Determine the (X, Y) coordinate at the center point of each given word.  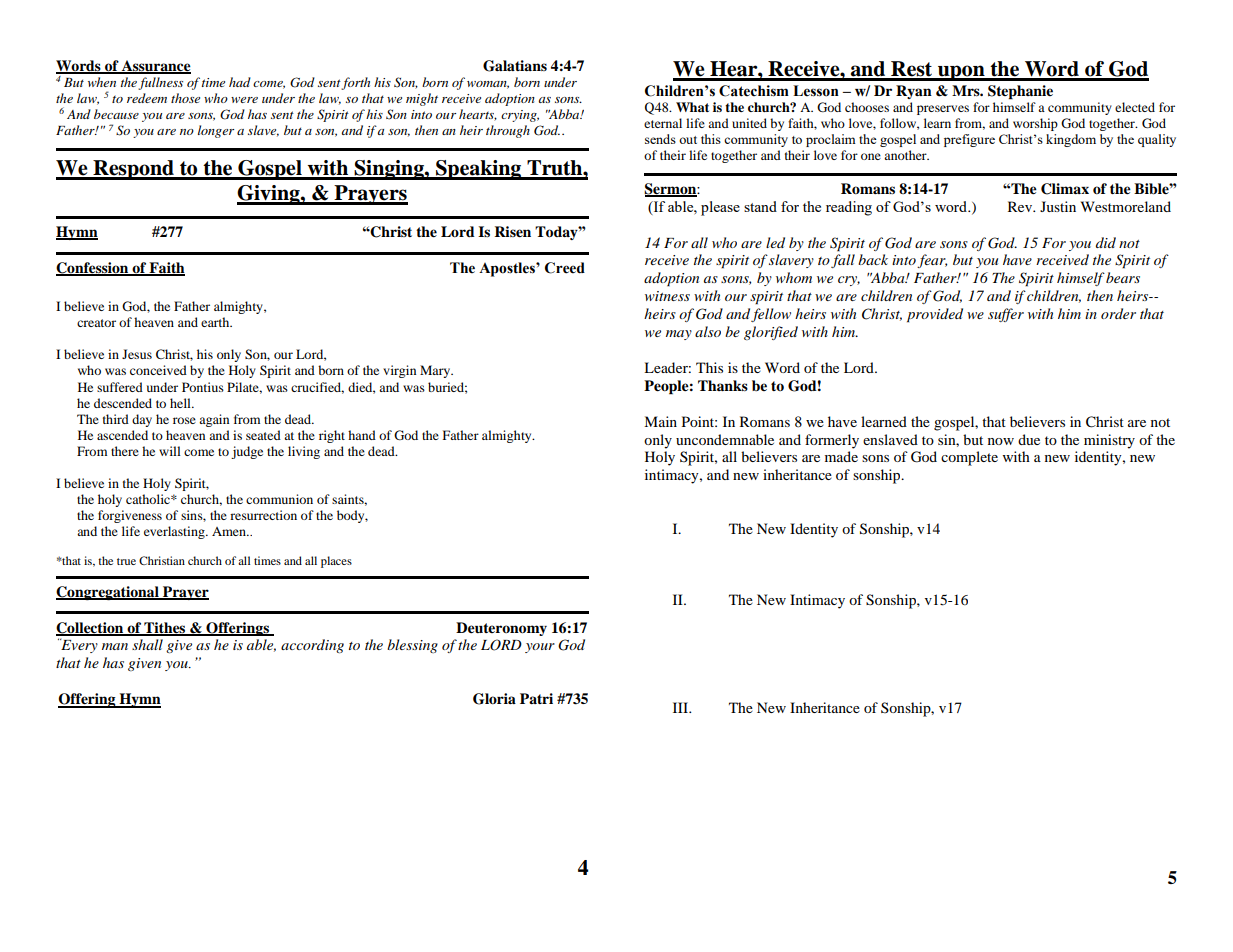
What (692, 107)
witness (667, 296)
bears (1123, 277)
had (240, 82)
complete (969, 458)
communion (279, 499)
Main (660, 421)
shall (147, 644)
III (681, 707)
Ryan (914, 92)
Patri (536, 698)
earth (216, 322)
